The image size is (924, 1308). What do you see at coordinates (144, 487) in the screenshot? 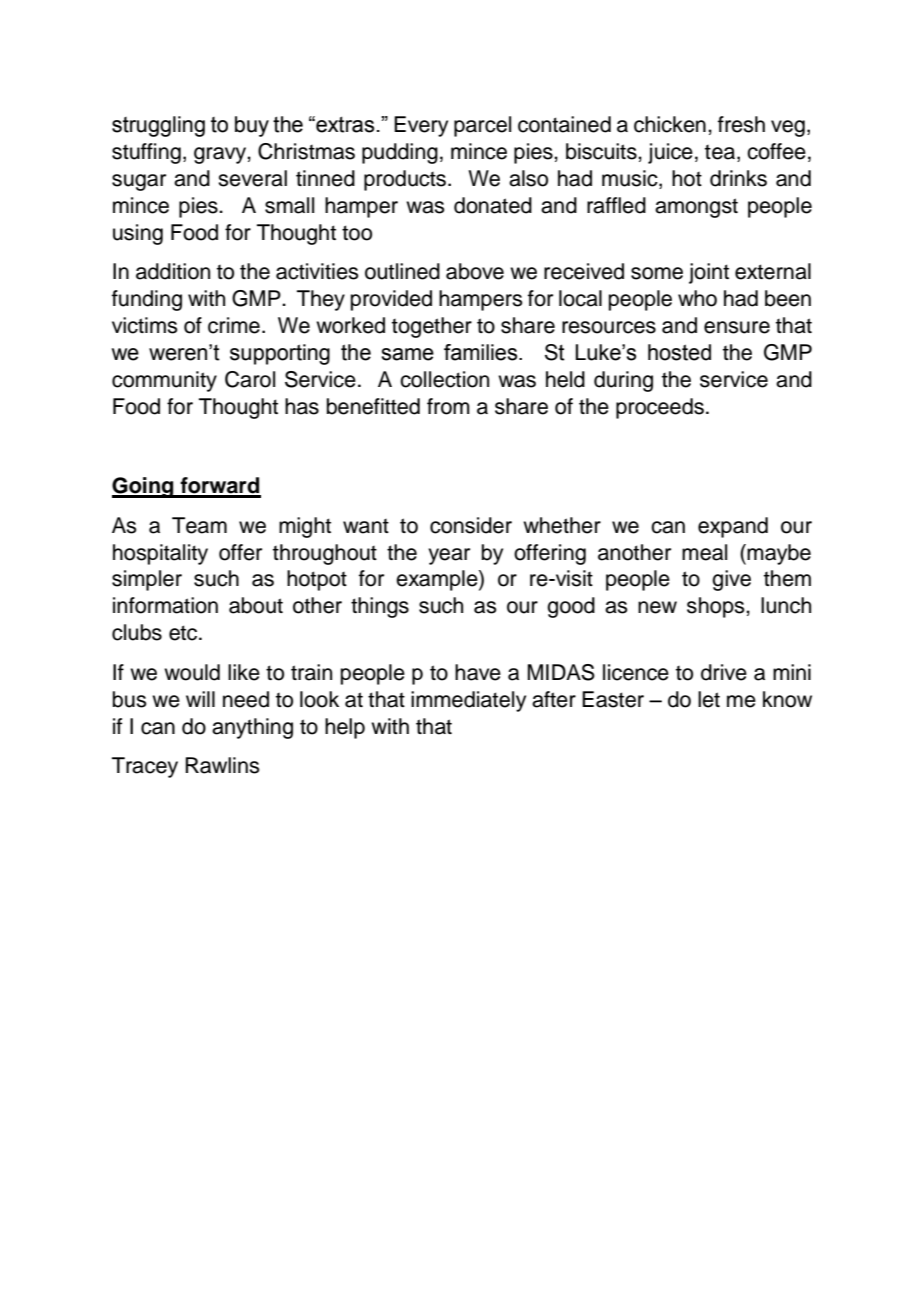
I see `Going` at bounding box center [144, 487].
